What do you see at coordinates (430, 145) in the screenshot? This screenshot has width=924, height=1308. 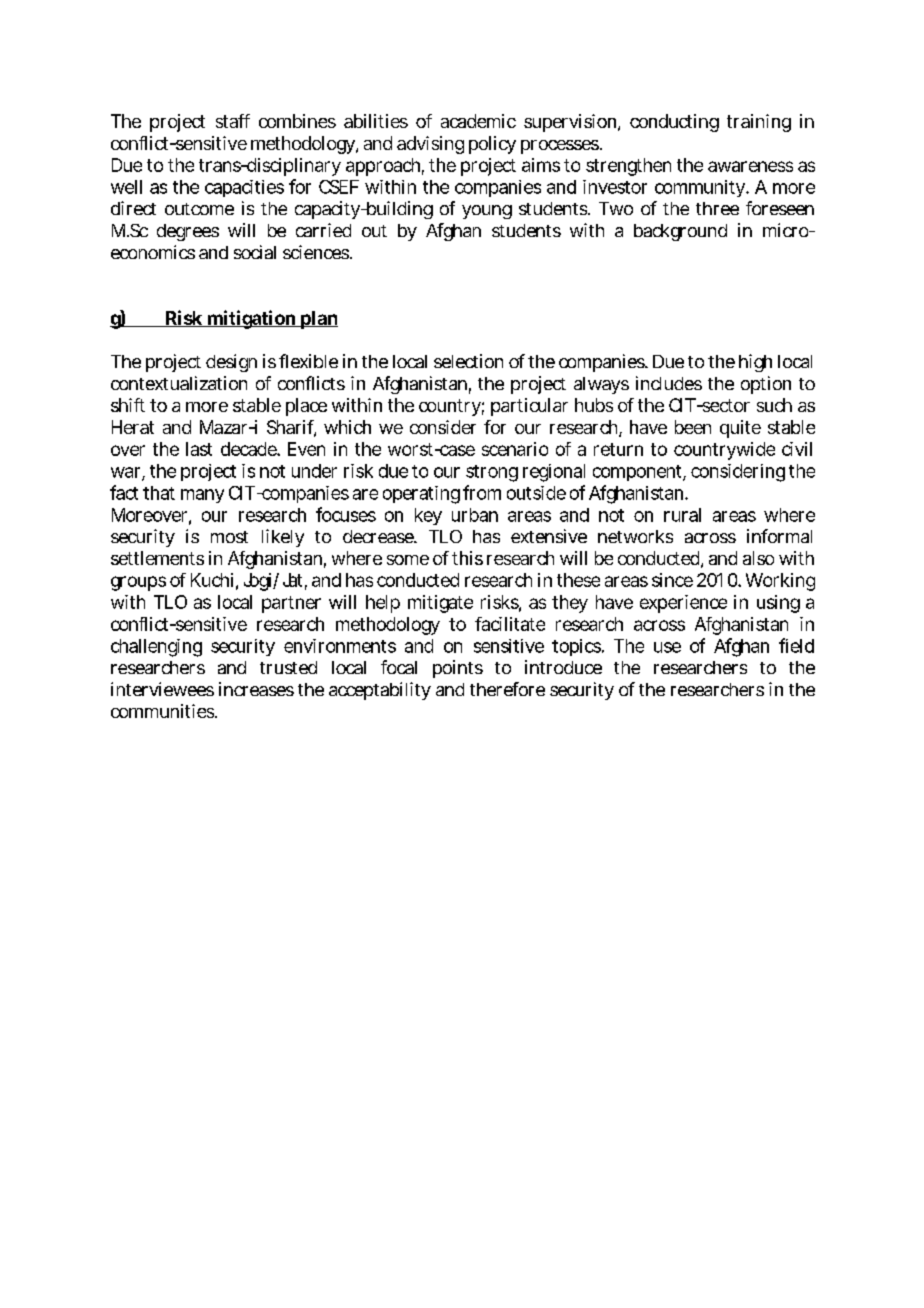 I see `advising` at bounding box center [430, 145].
